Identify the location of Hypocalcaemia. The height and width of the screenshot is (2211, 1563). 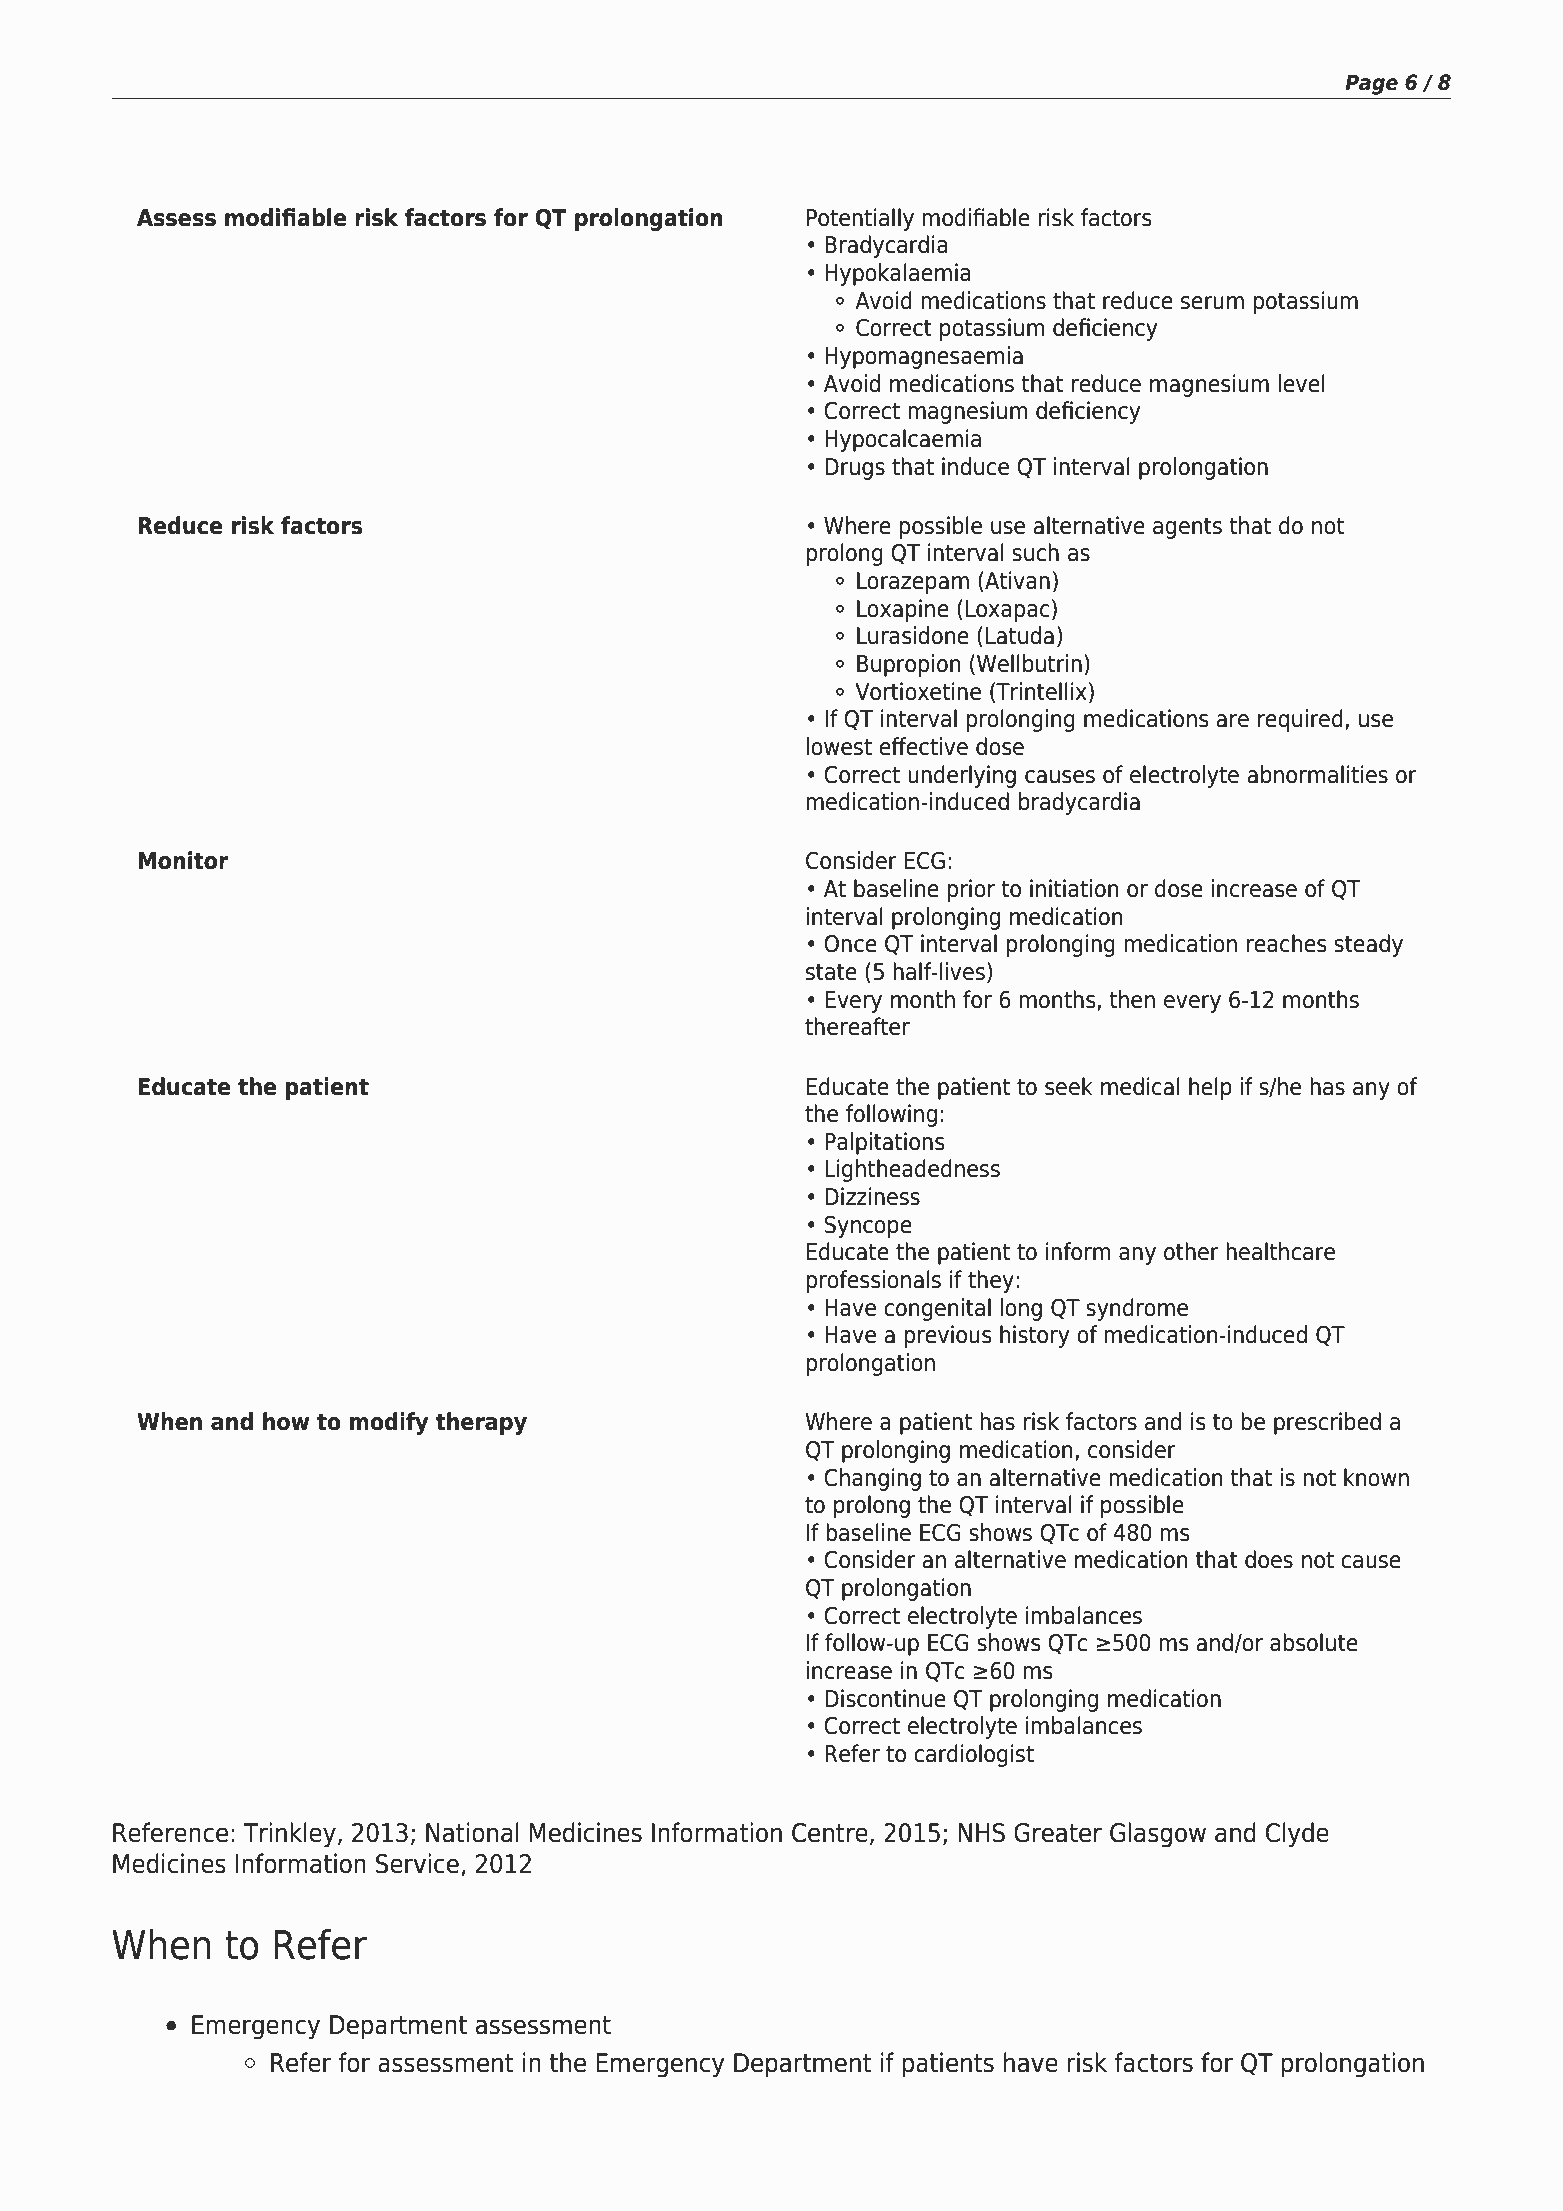
(903, 440).
